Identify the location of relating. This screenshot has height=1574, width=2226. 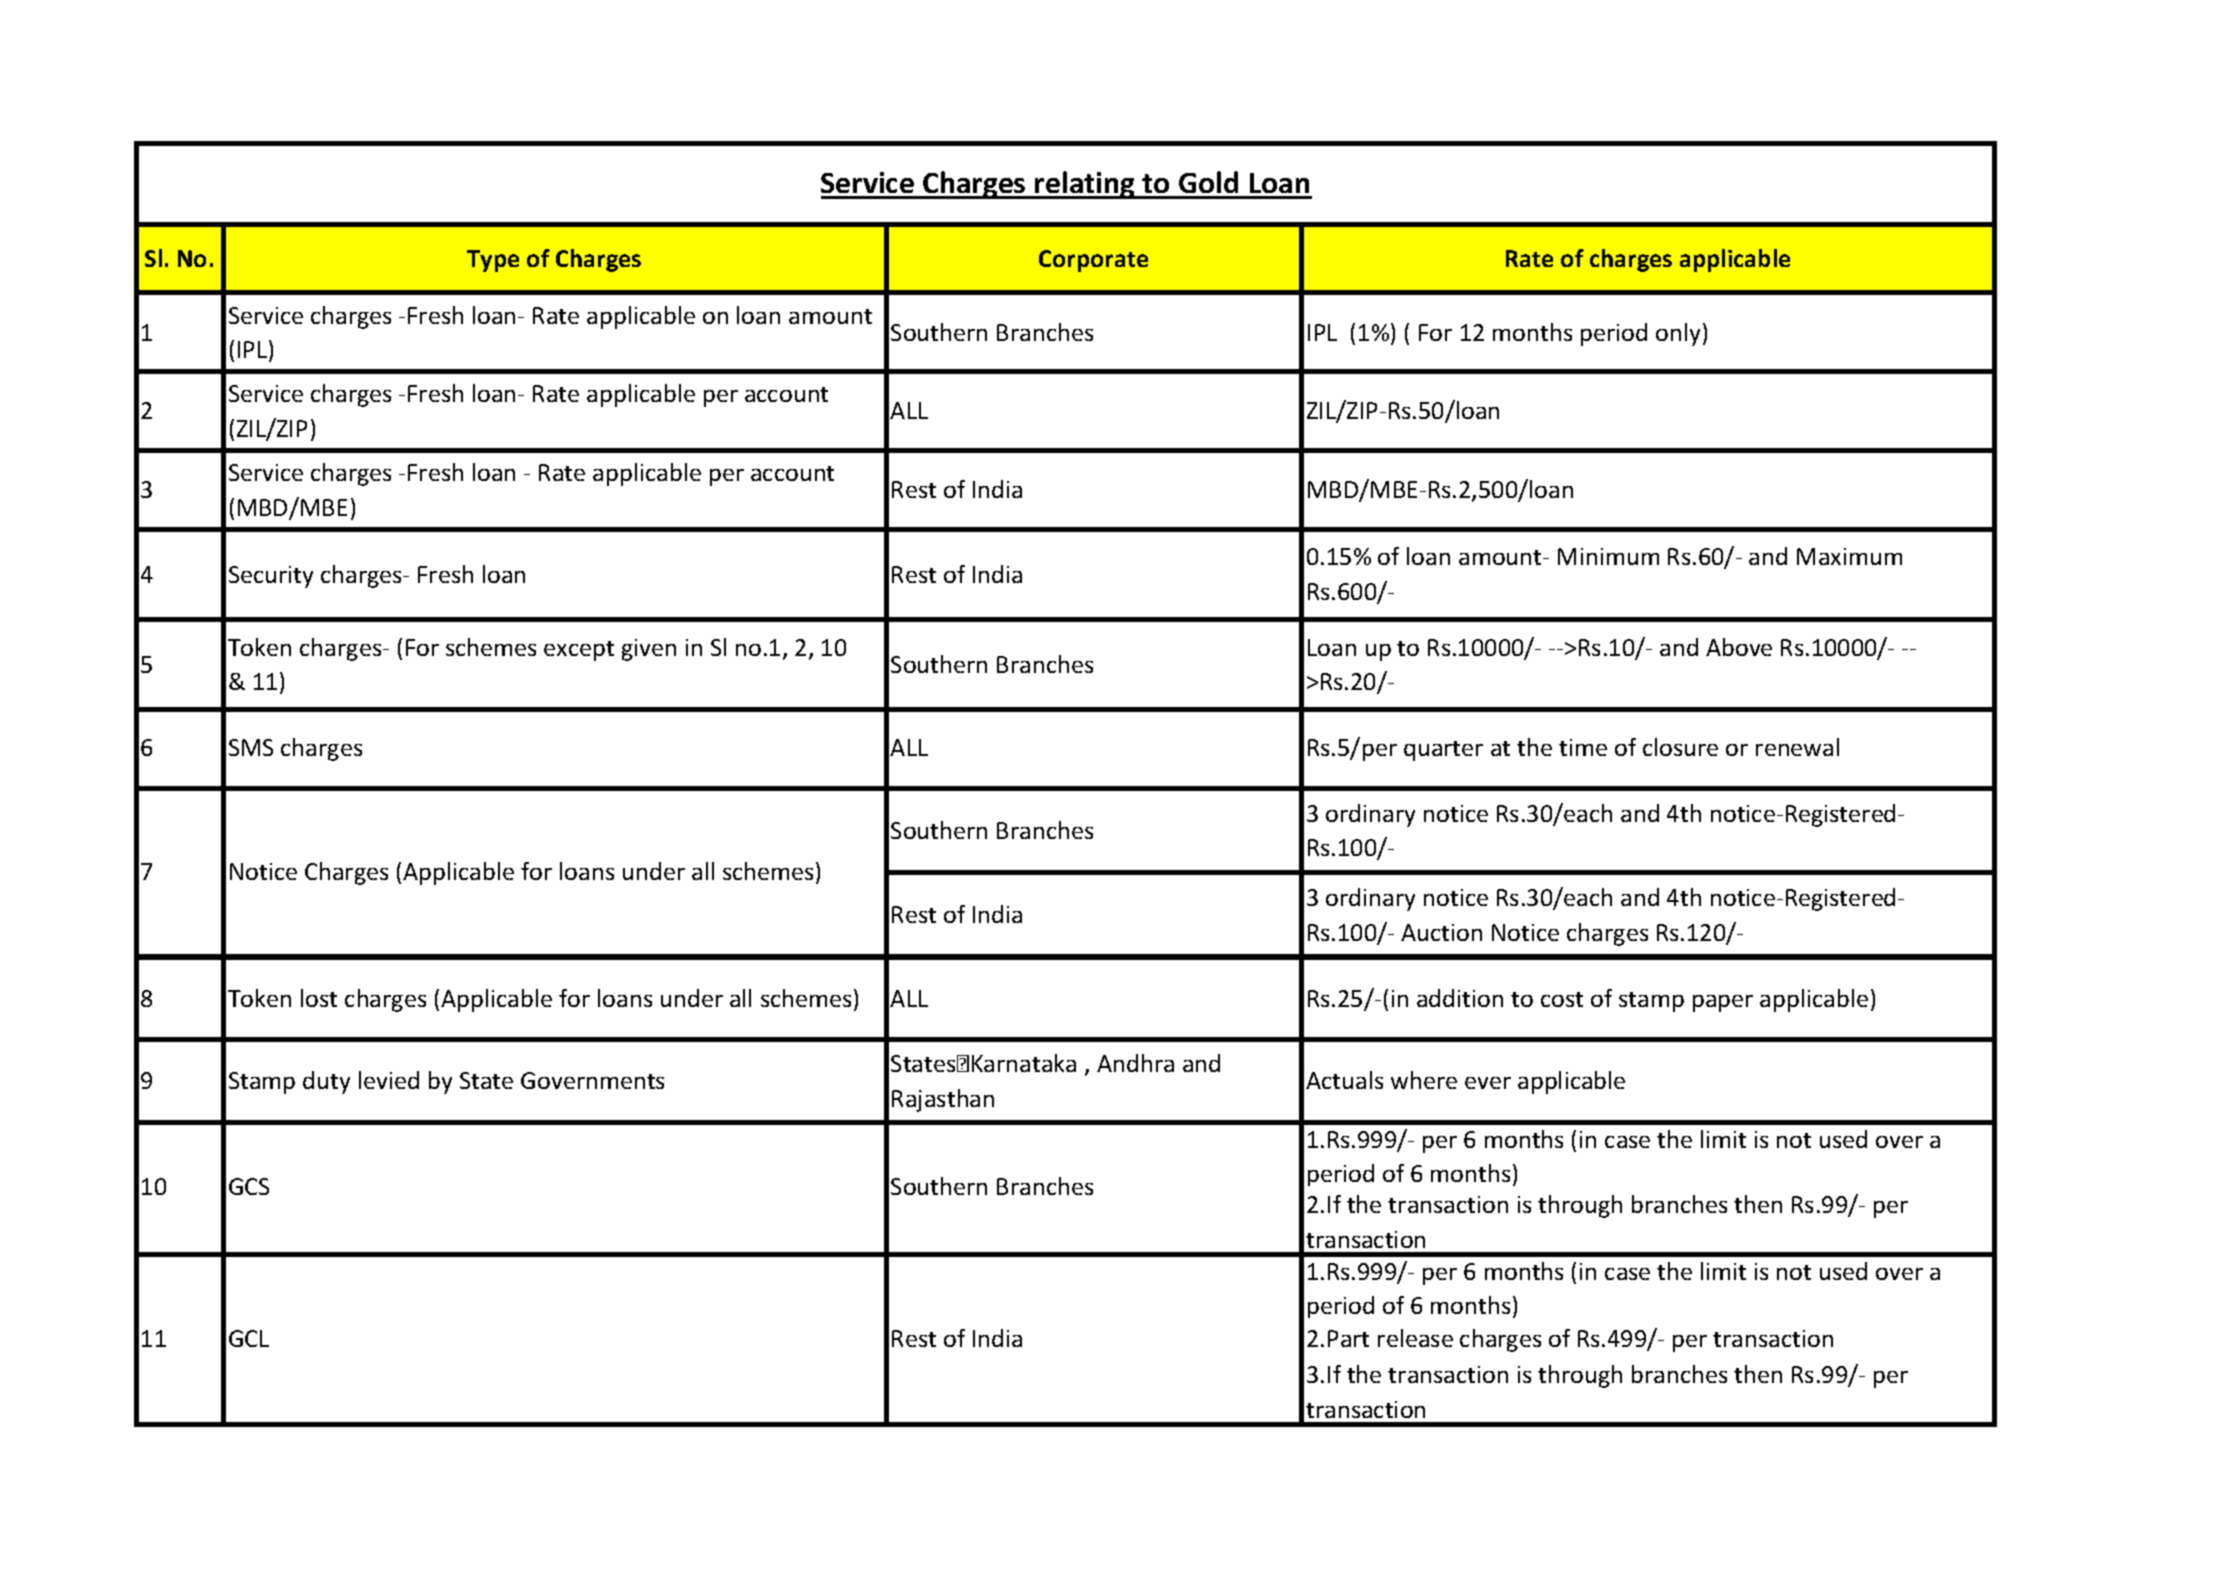
(1085, 185).
